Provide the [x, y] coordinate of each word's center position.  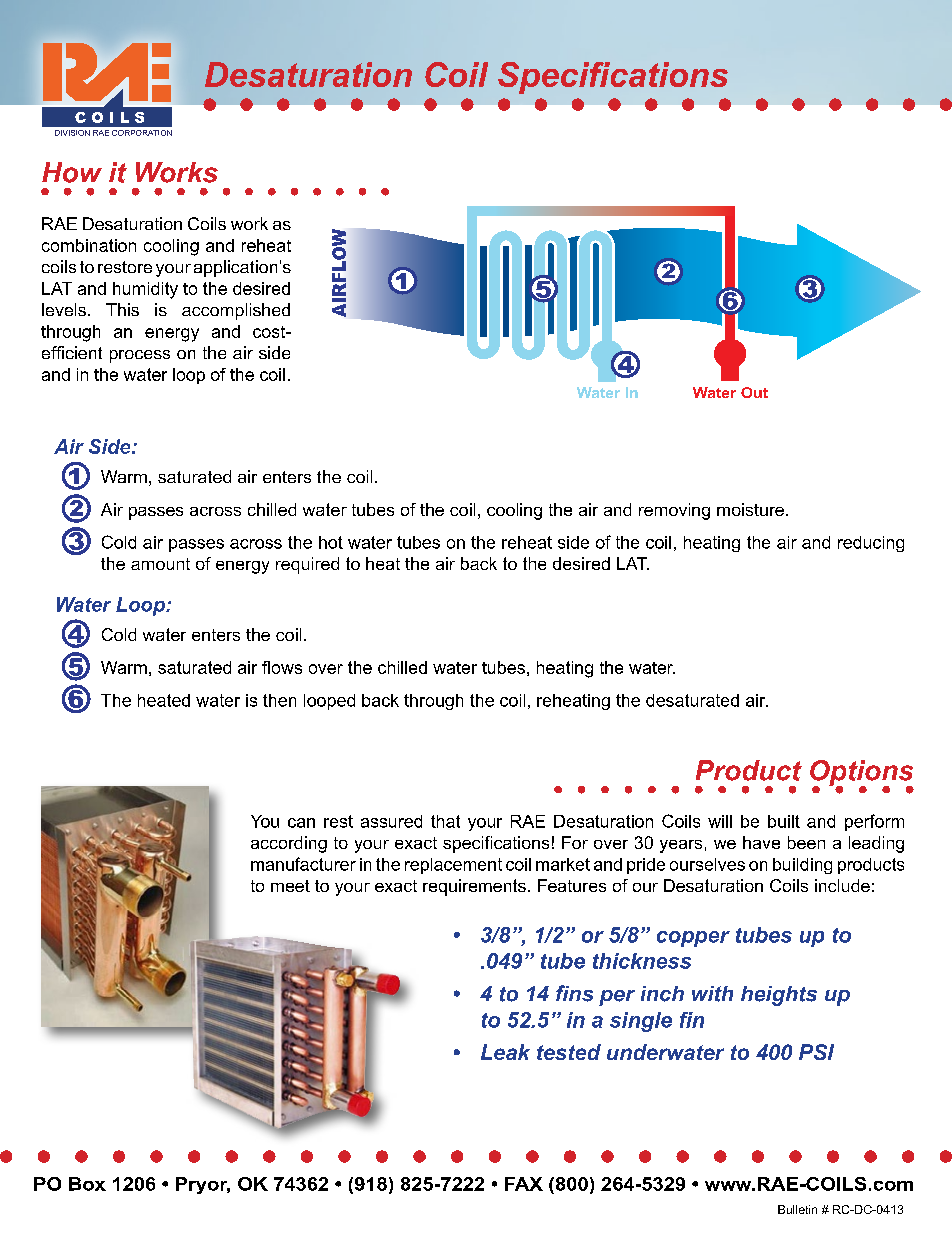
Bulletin [797, 1209]
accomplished [236, 311]
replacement [453, 866]
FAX [524, 1184]
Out [754, 392]
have [761, 842]
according [289, 844]
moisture [752, 509]
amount [160, 564]
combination [89, 245]
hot [331, 542]
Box [87, 1184]
